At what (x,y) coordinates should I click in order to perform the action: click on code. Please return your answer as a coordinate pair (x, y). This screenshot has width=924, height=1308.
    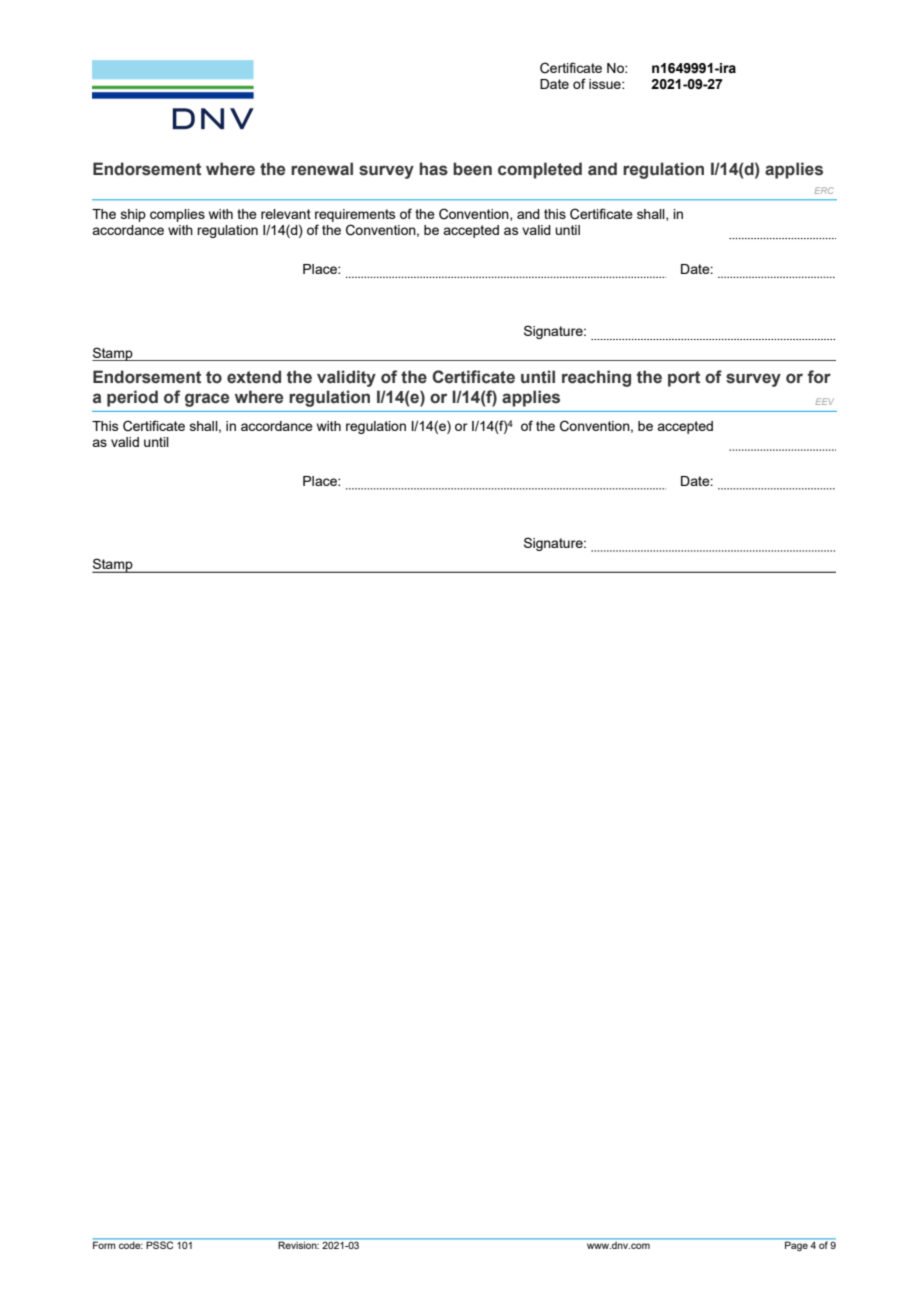
    Looking at the image, I should click on (131, 1245).
